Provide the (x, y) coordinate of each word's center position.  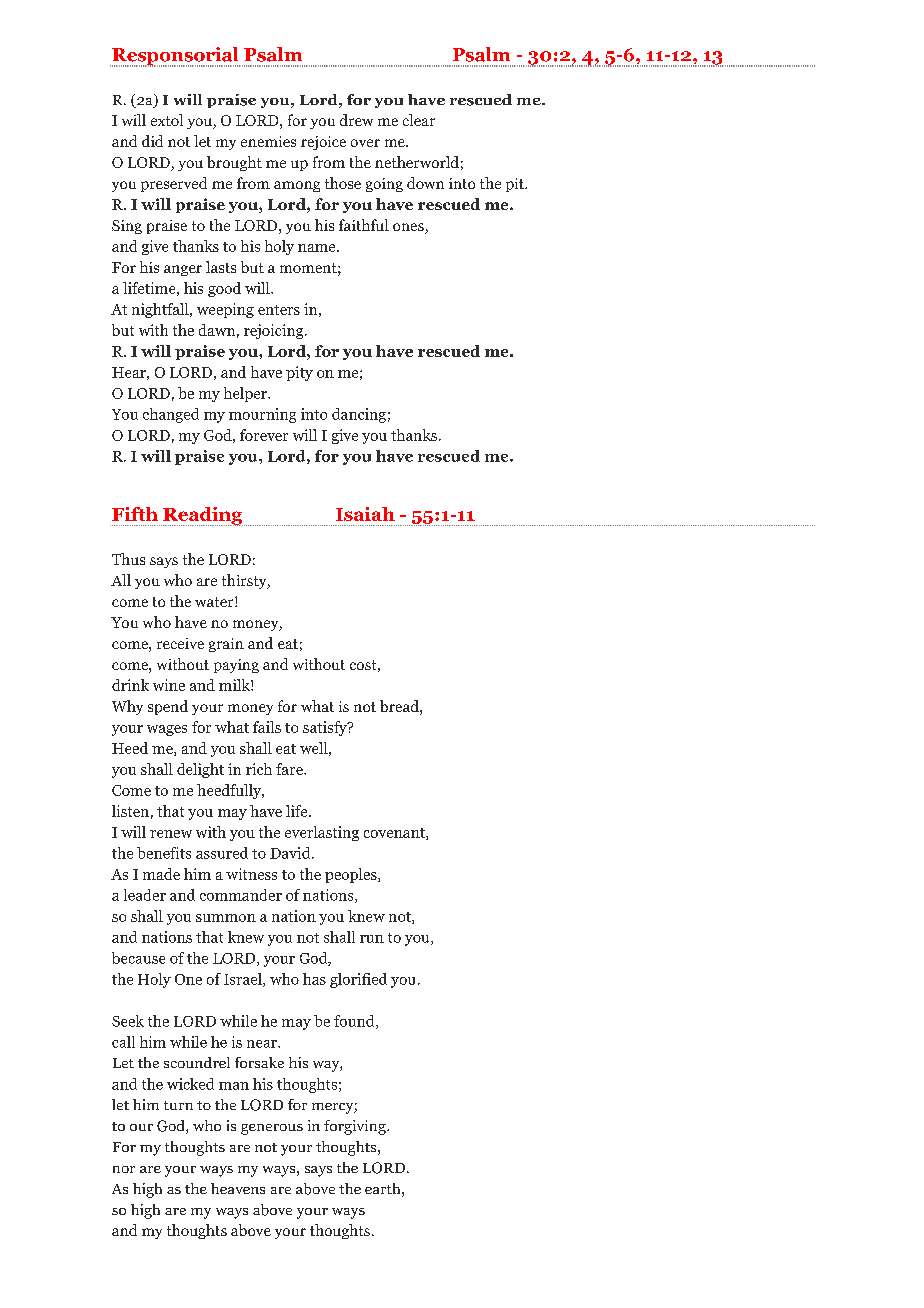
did (152, 141)
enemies (268, 141)
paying (236, 666)
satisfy (326, 728)
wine (169, 685)
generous (272, 1129)
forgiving (356, 1127)
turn (178, 1105)
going (384, 185)
